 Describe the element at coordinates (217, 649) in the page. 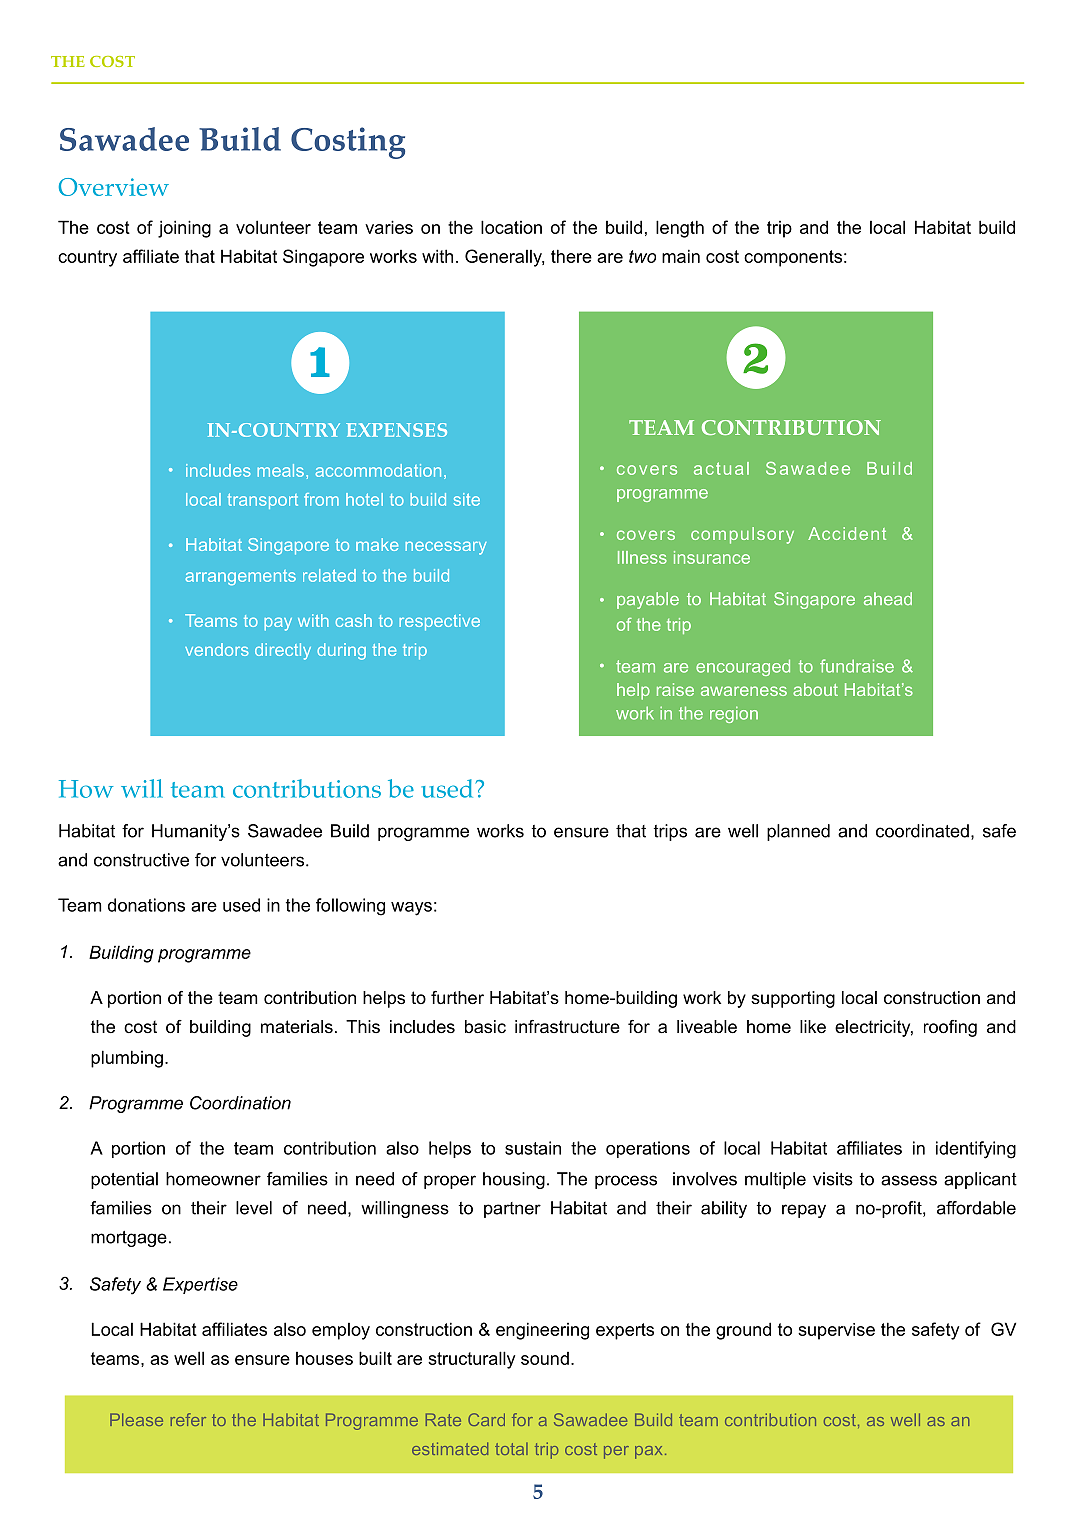

I see `vendors` at that location.
